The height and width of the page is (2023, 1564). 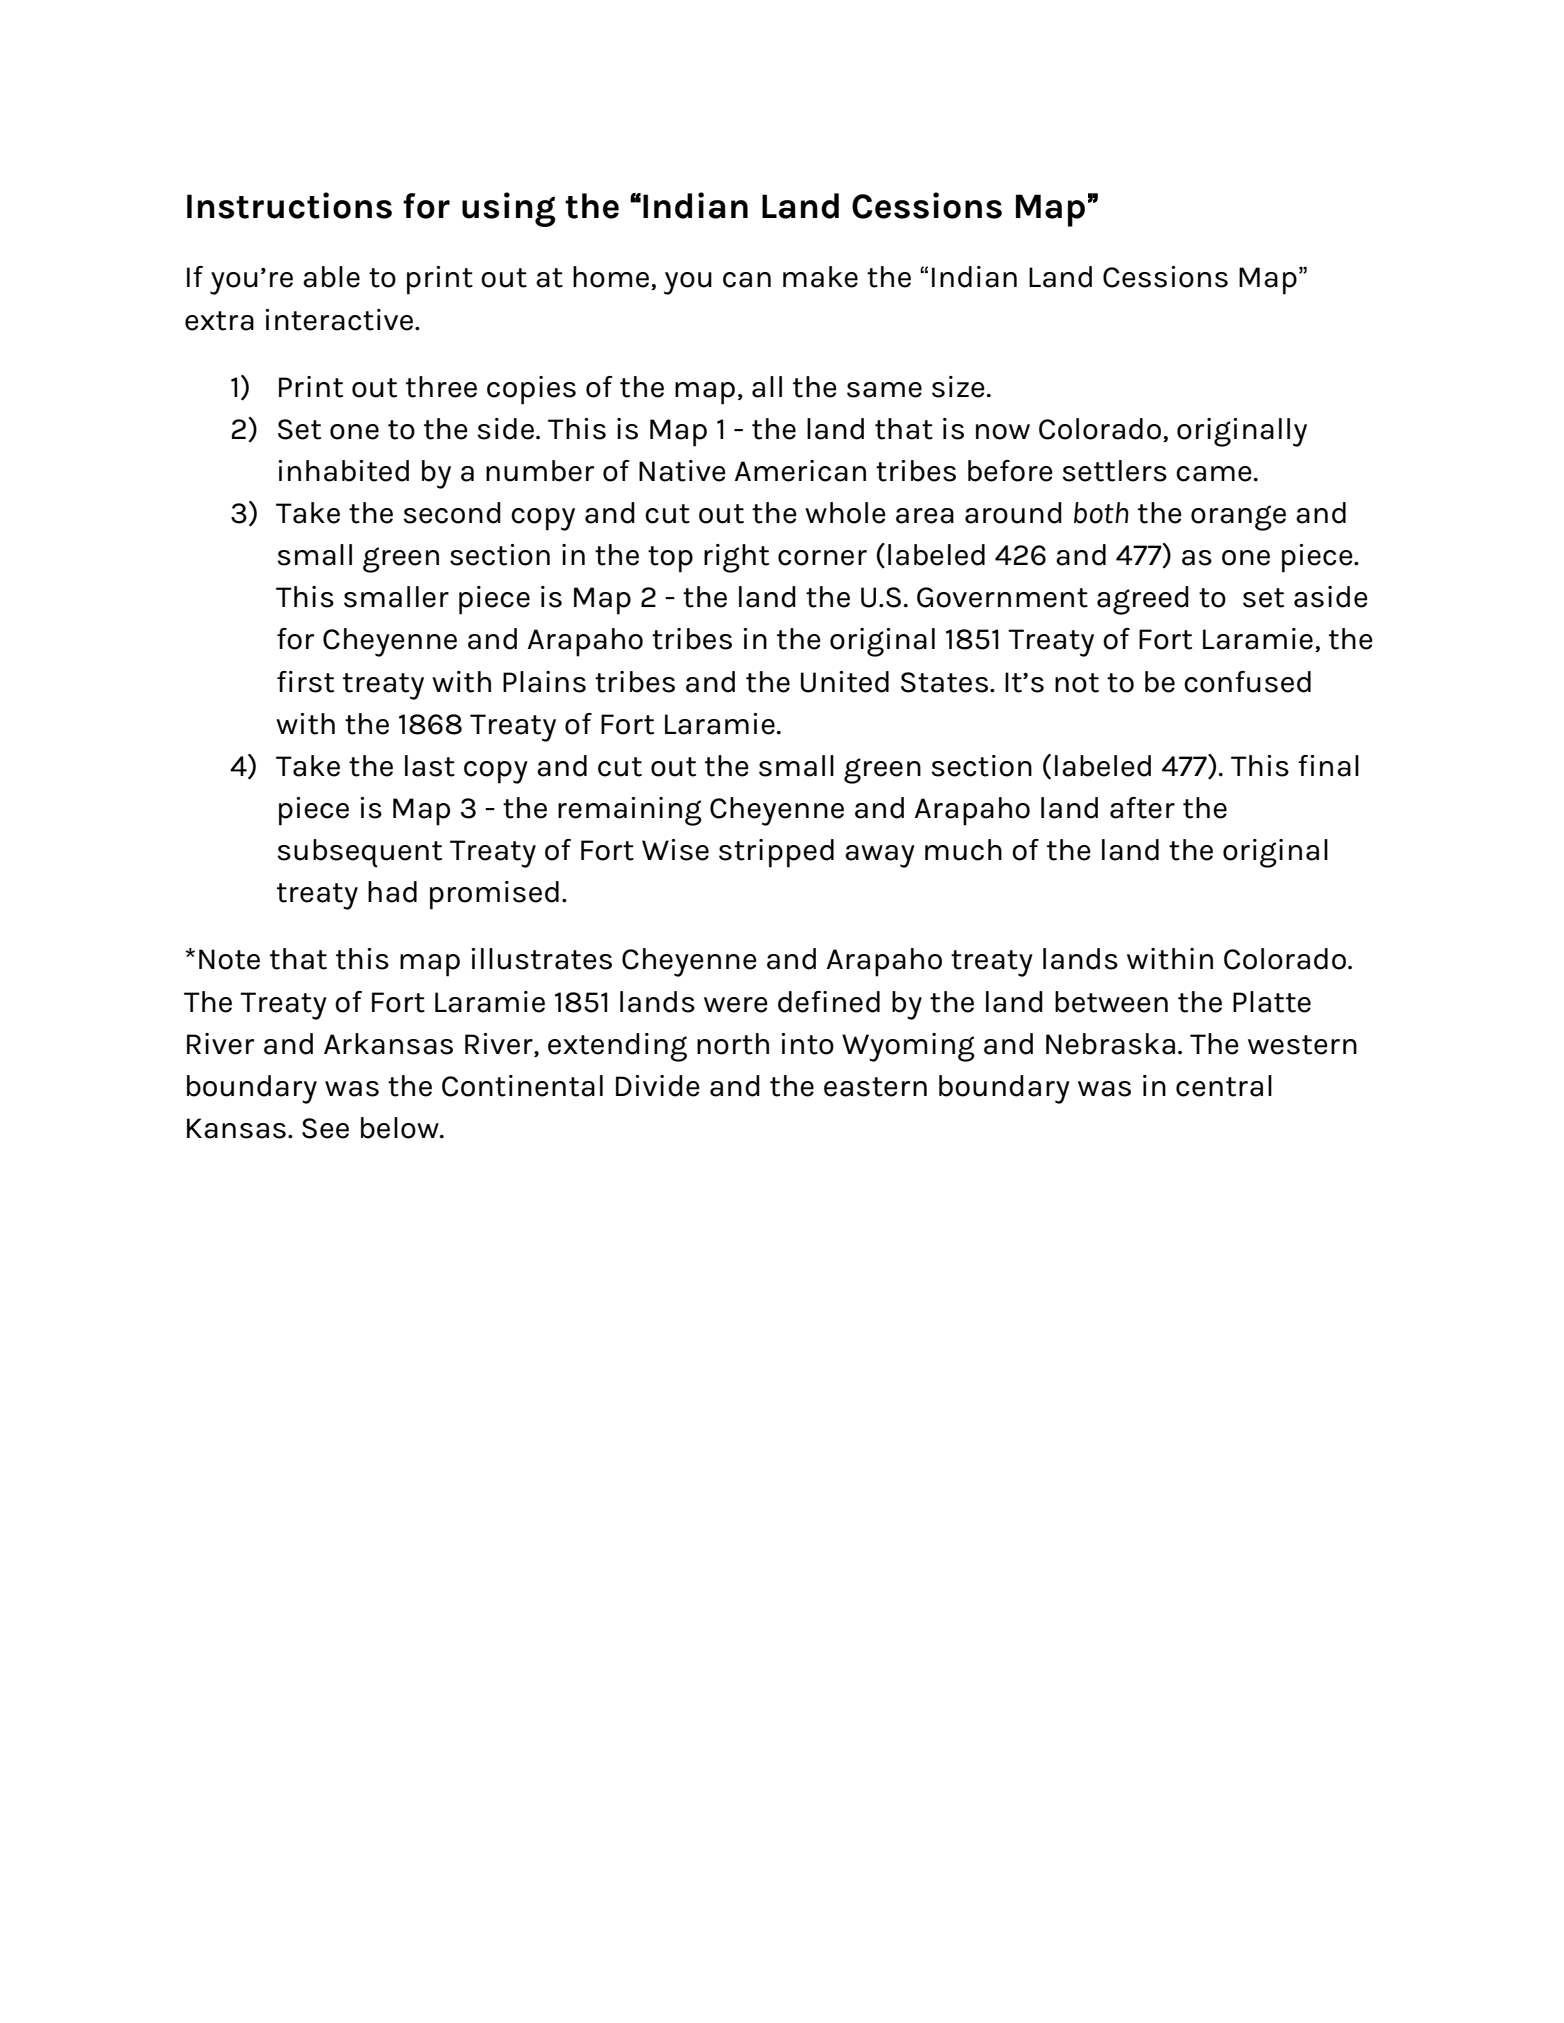 What do you see at coordinates (392, 892) in the page?
I see `had` at bounding box center [392, 892].
